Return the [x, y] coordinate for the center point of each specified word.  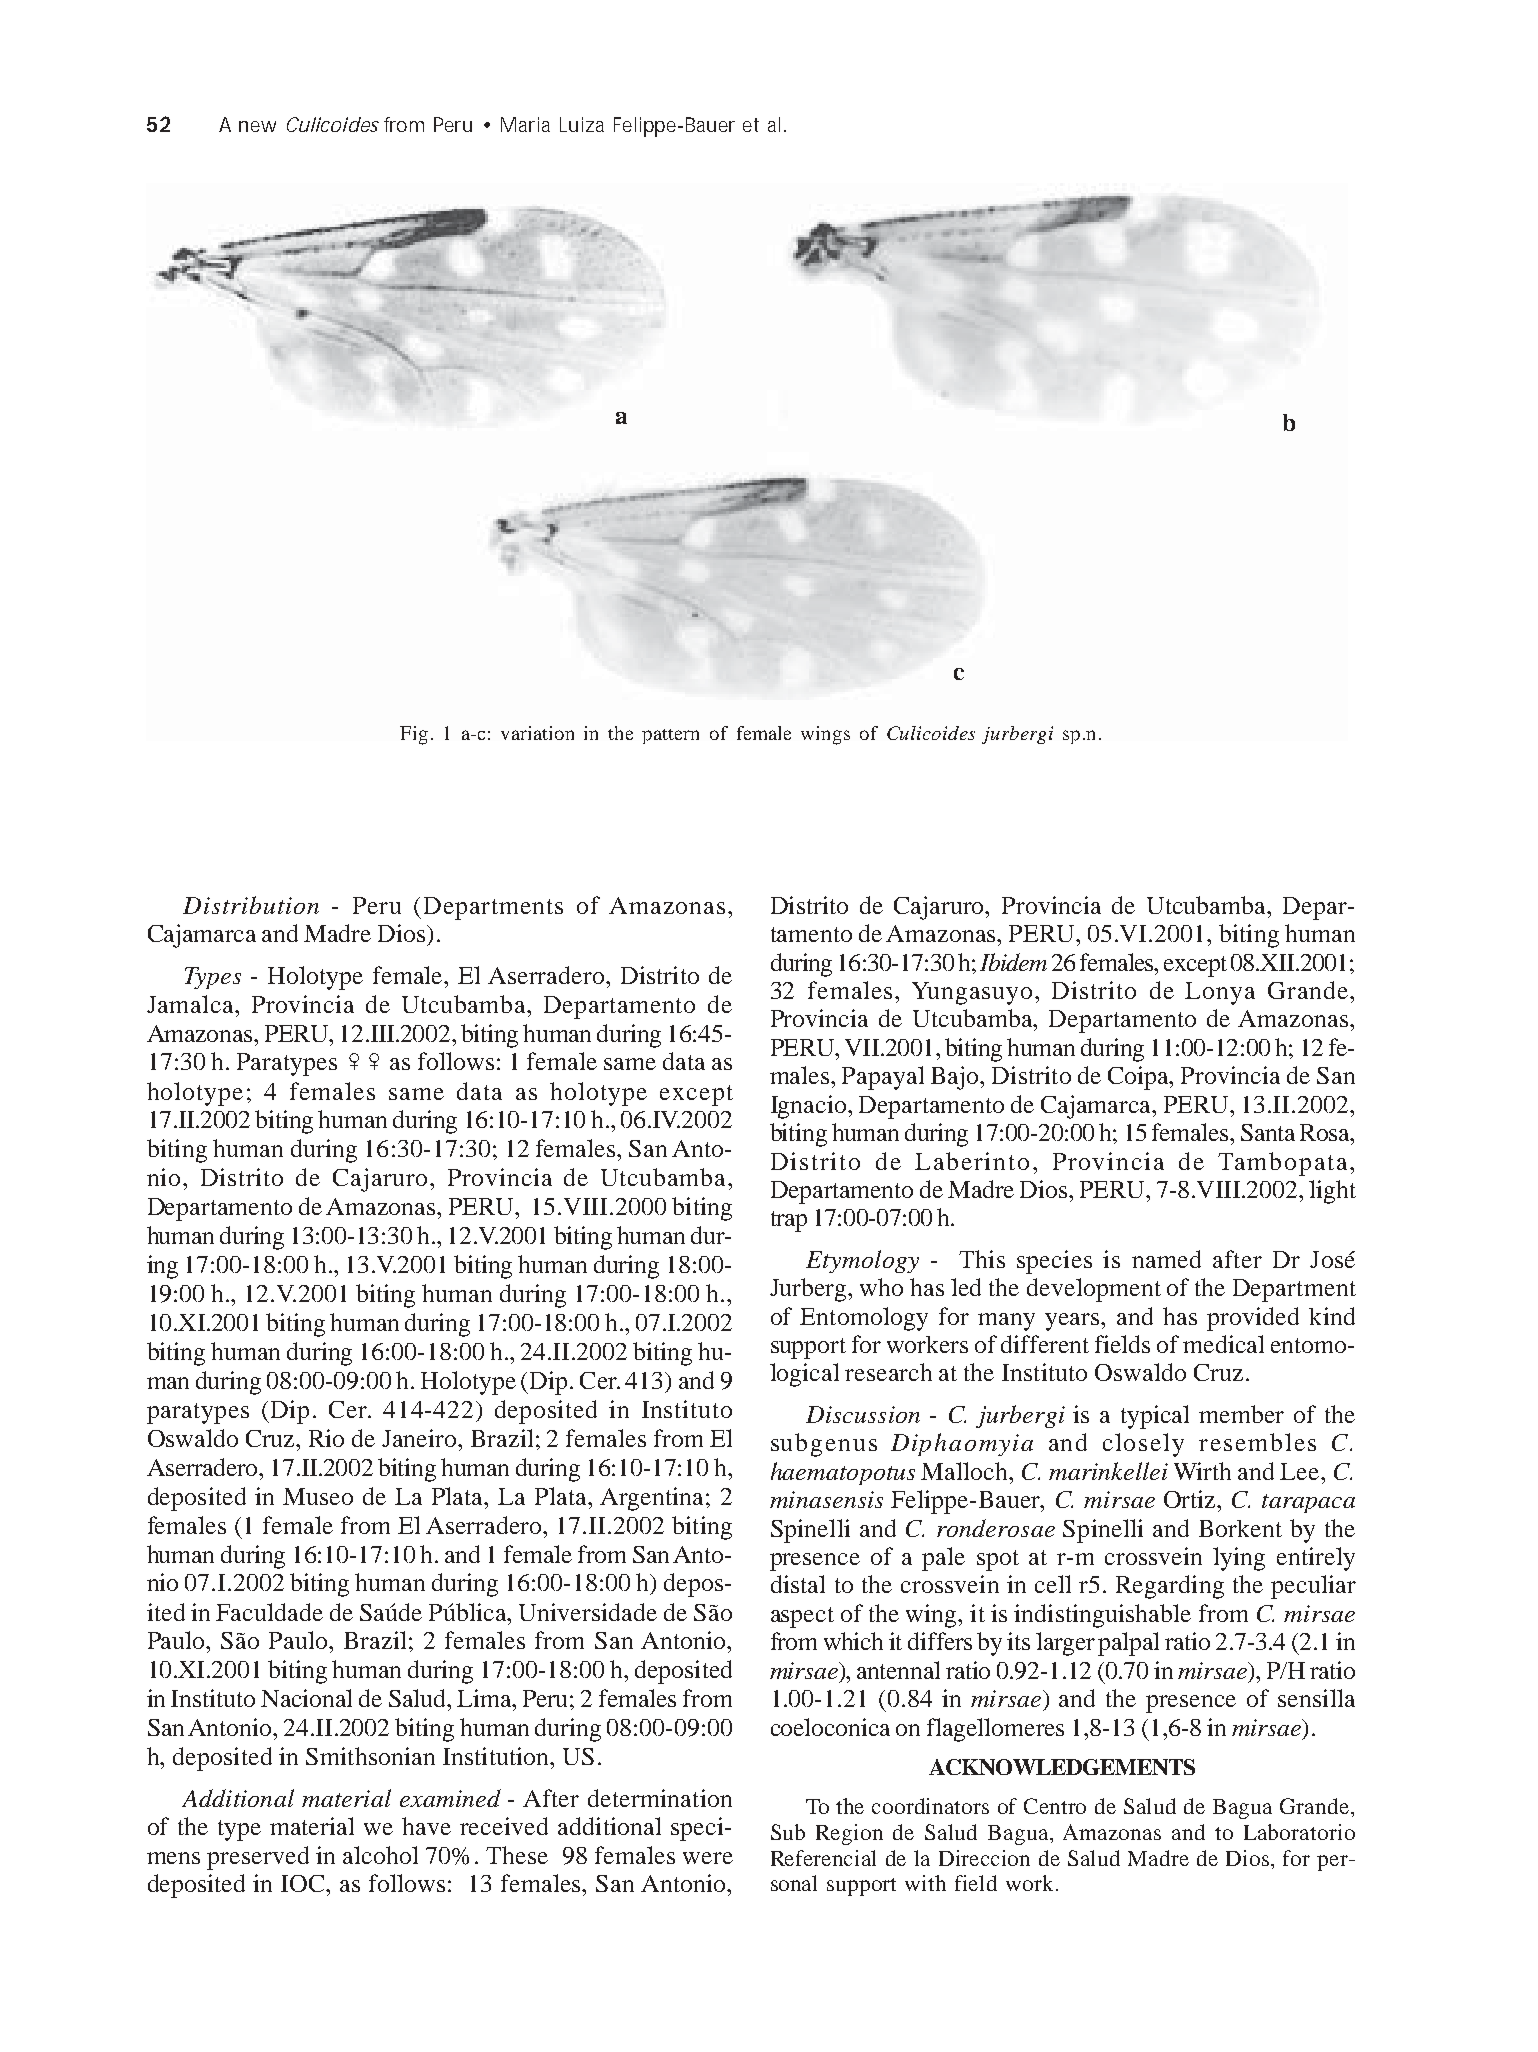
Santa [1268, 1132]
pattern [670, 736]
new [257, 126]
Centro [1055, 1806]
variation [537, 733]
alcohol [380, 1855]
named [1166, 1259]
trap [789, 1221]
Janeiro [421, 1438]
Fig [414, 735]
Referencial [823, 1858]
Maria [525, 124]
